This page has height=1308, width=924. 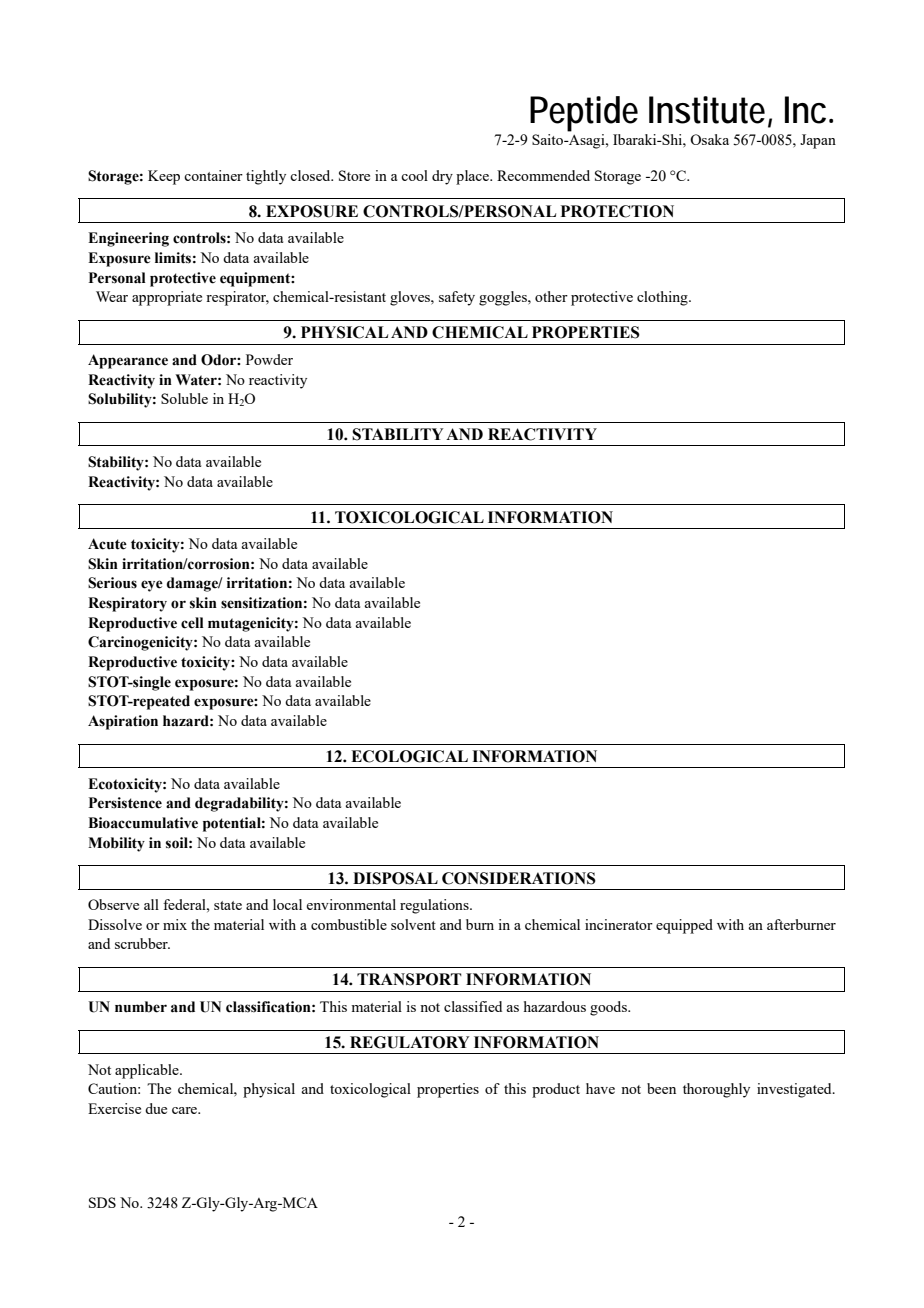 What do you see at coordinates (709, 139) in the page?
I see `Osaka` at bounding box center [709, 139].
